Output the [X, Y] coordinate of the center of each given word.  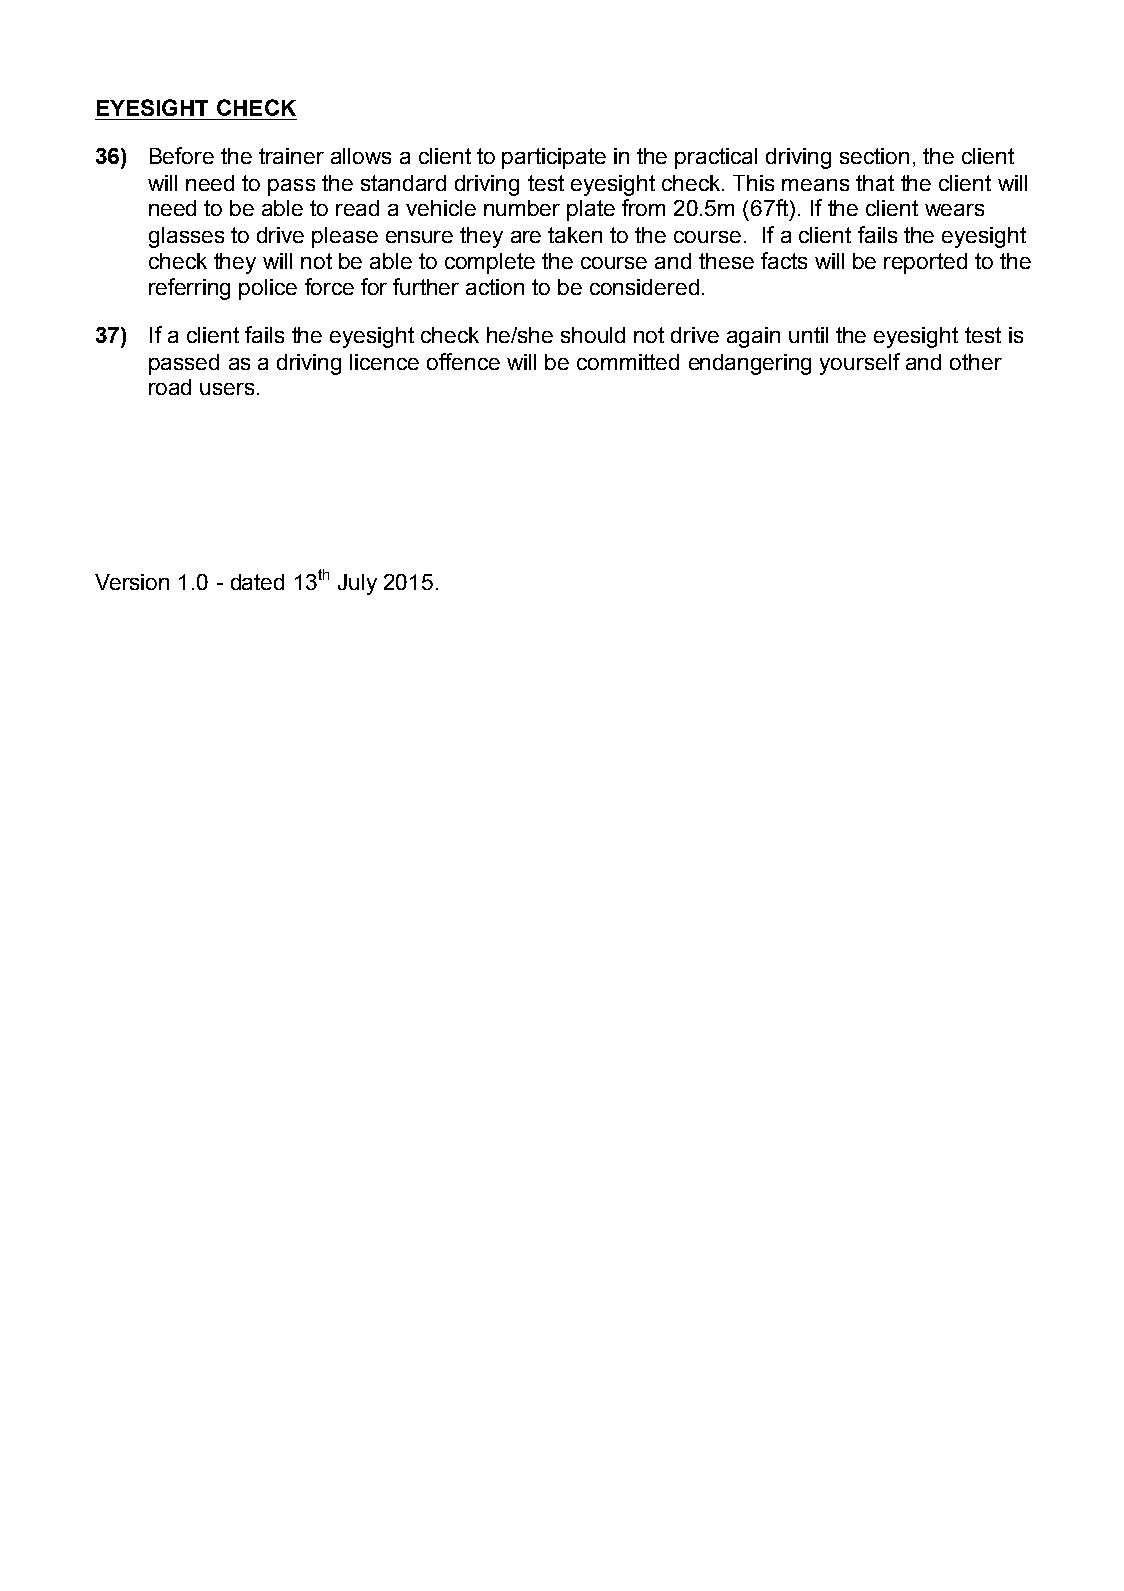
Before [182, 155]
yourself [860, 364]
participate [554, 158]
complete [490, 263]
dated [257, 582]
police [268, 289]
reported [925, 263]
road [170, 387]
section [874, 156]
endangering [750, 364]
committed [628, 362]
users [227, 389]
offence [463, 361]
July [357, 584]
